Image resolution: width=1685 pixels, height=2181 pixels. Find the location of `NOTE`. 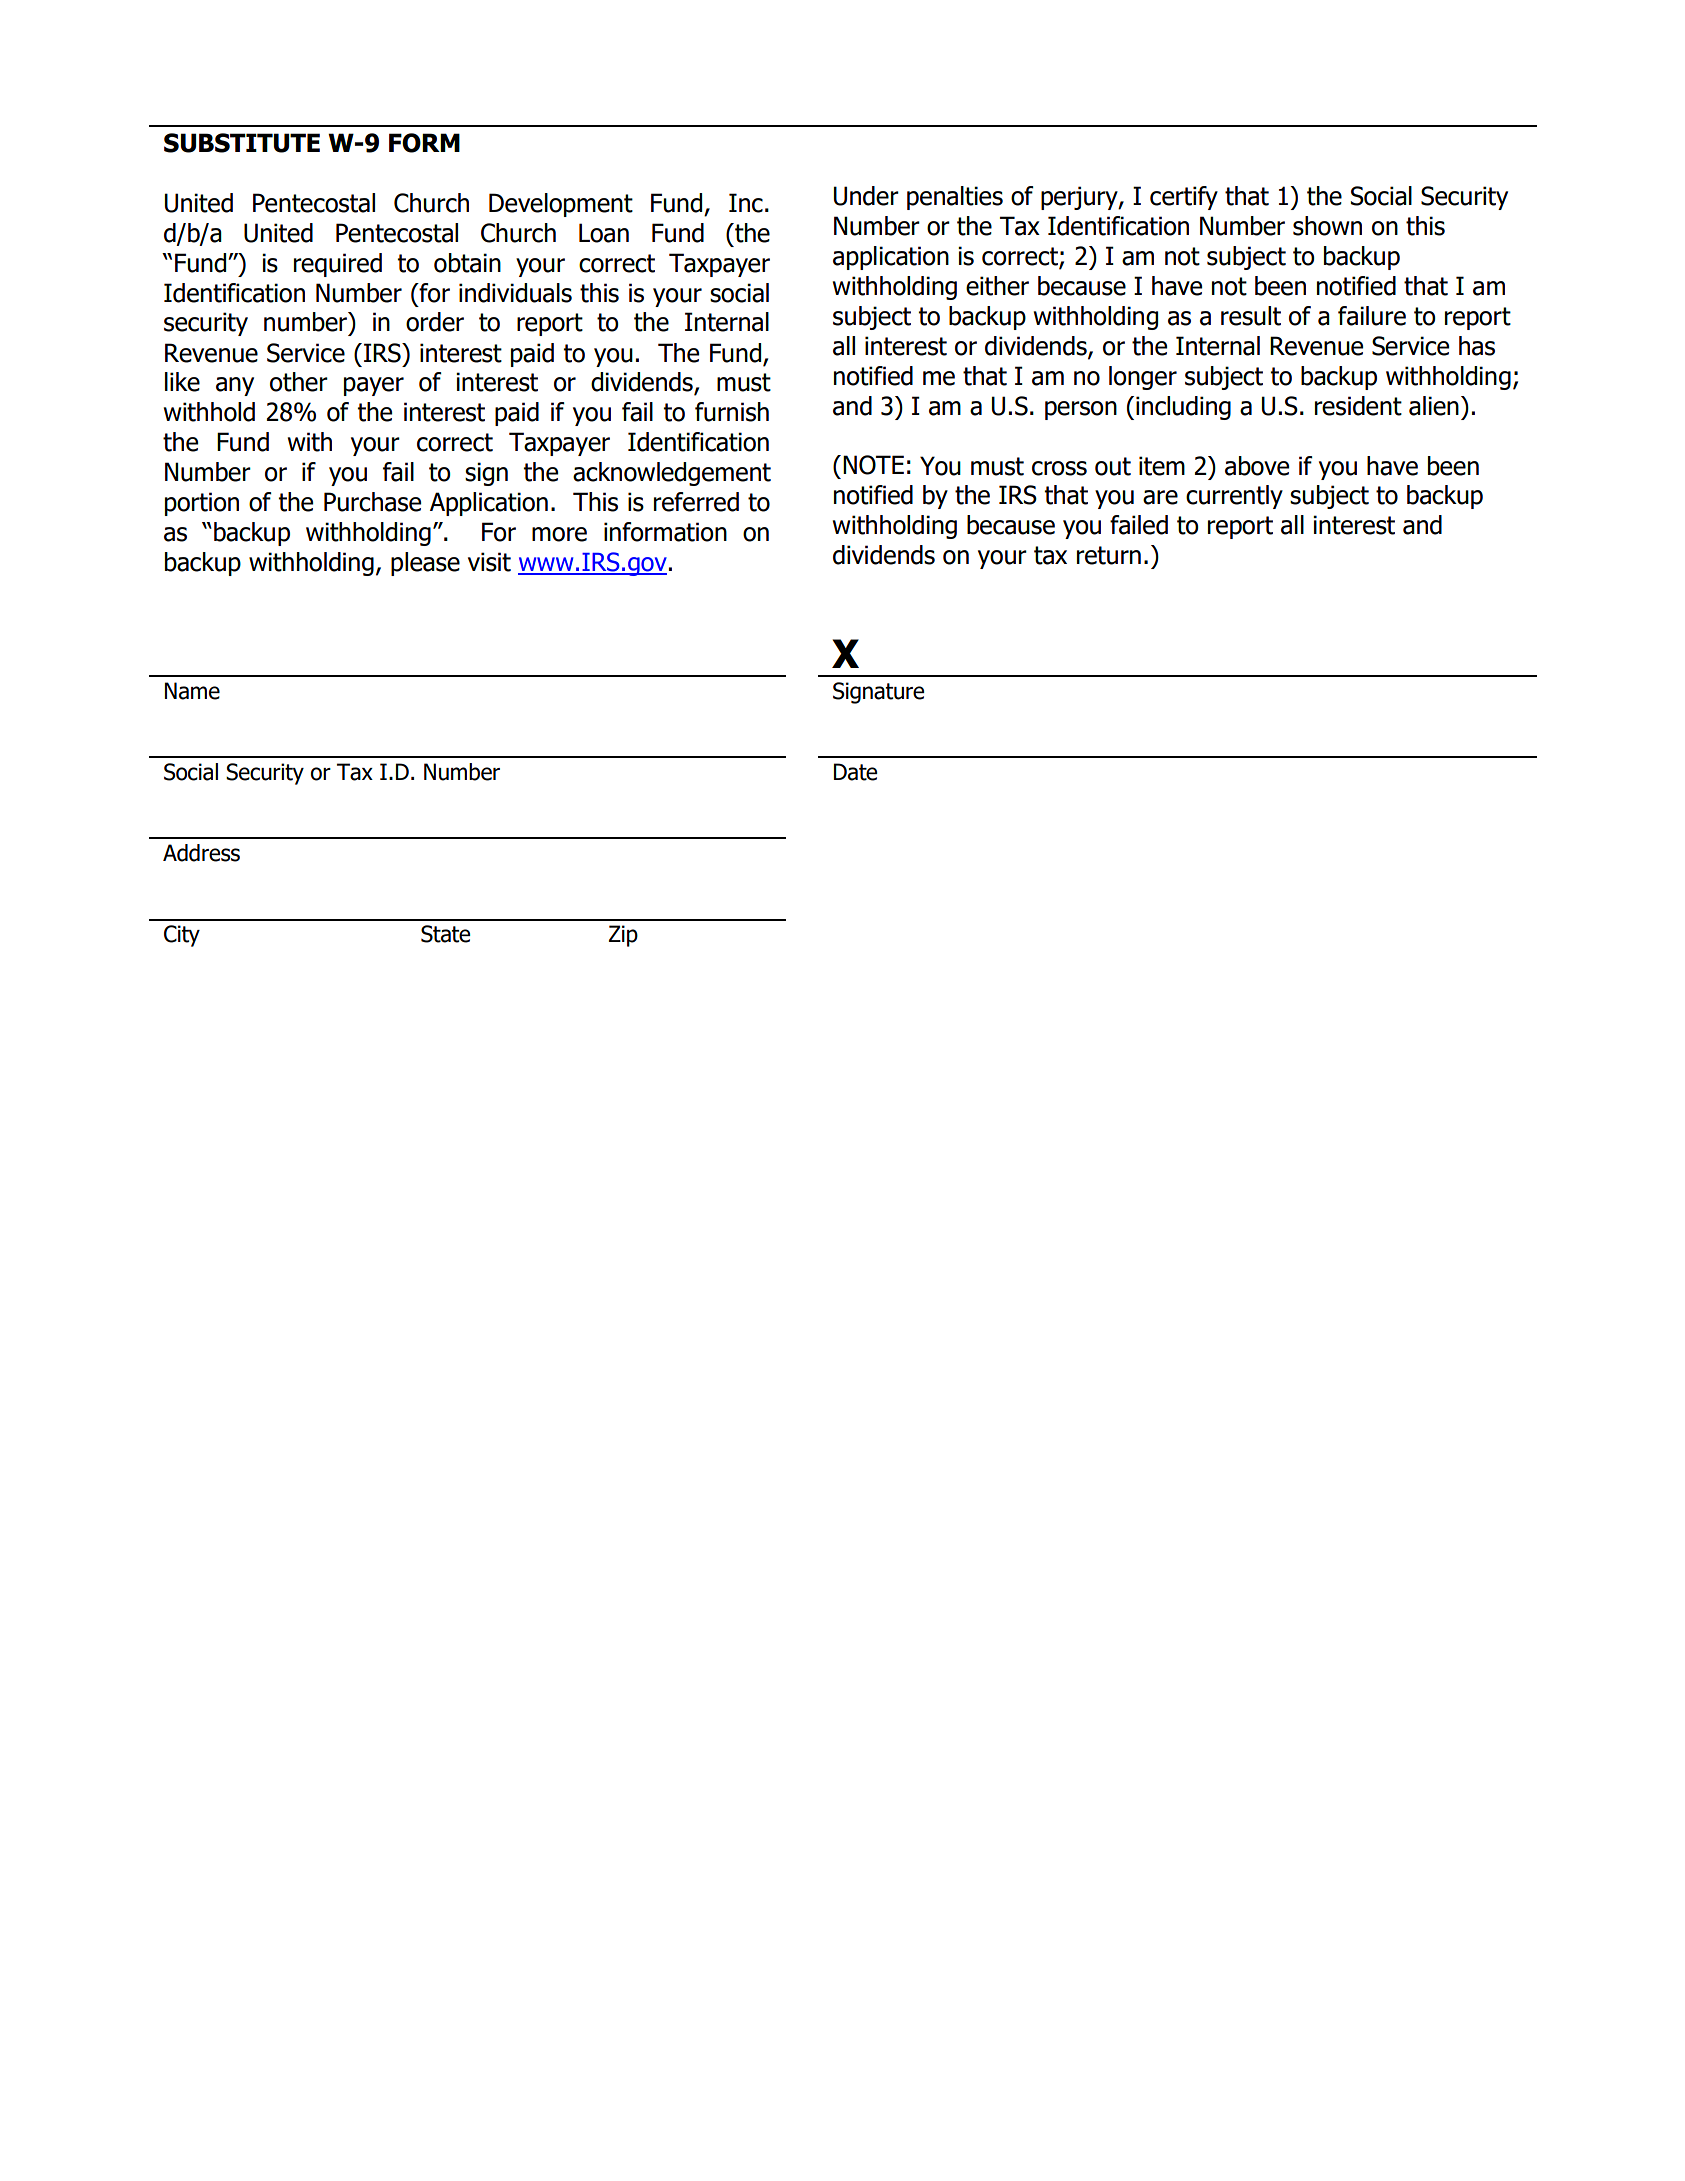

NOTE is located at coordinates (873, 465).
